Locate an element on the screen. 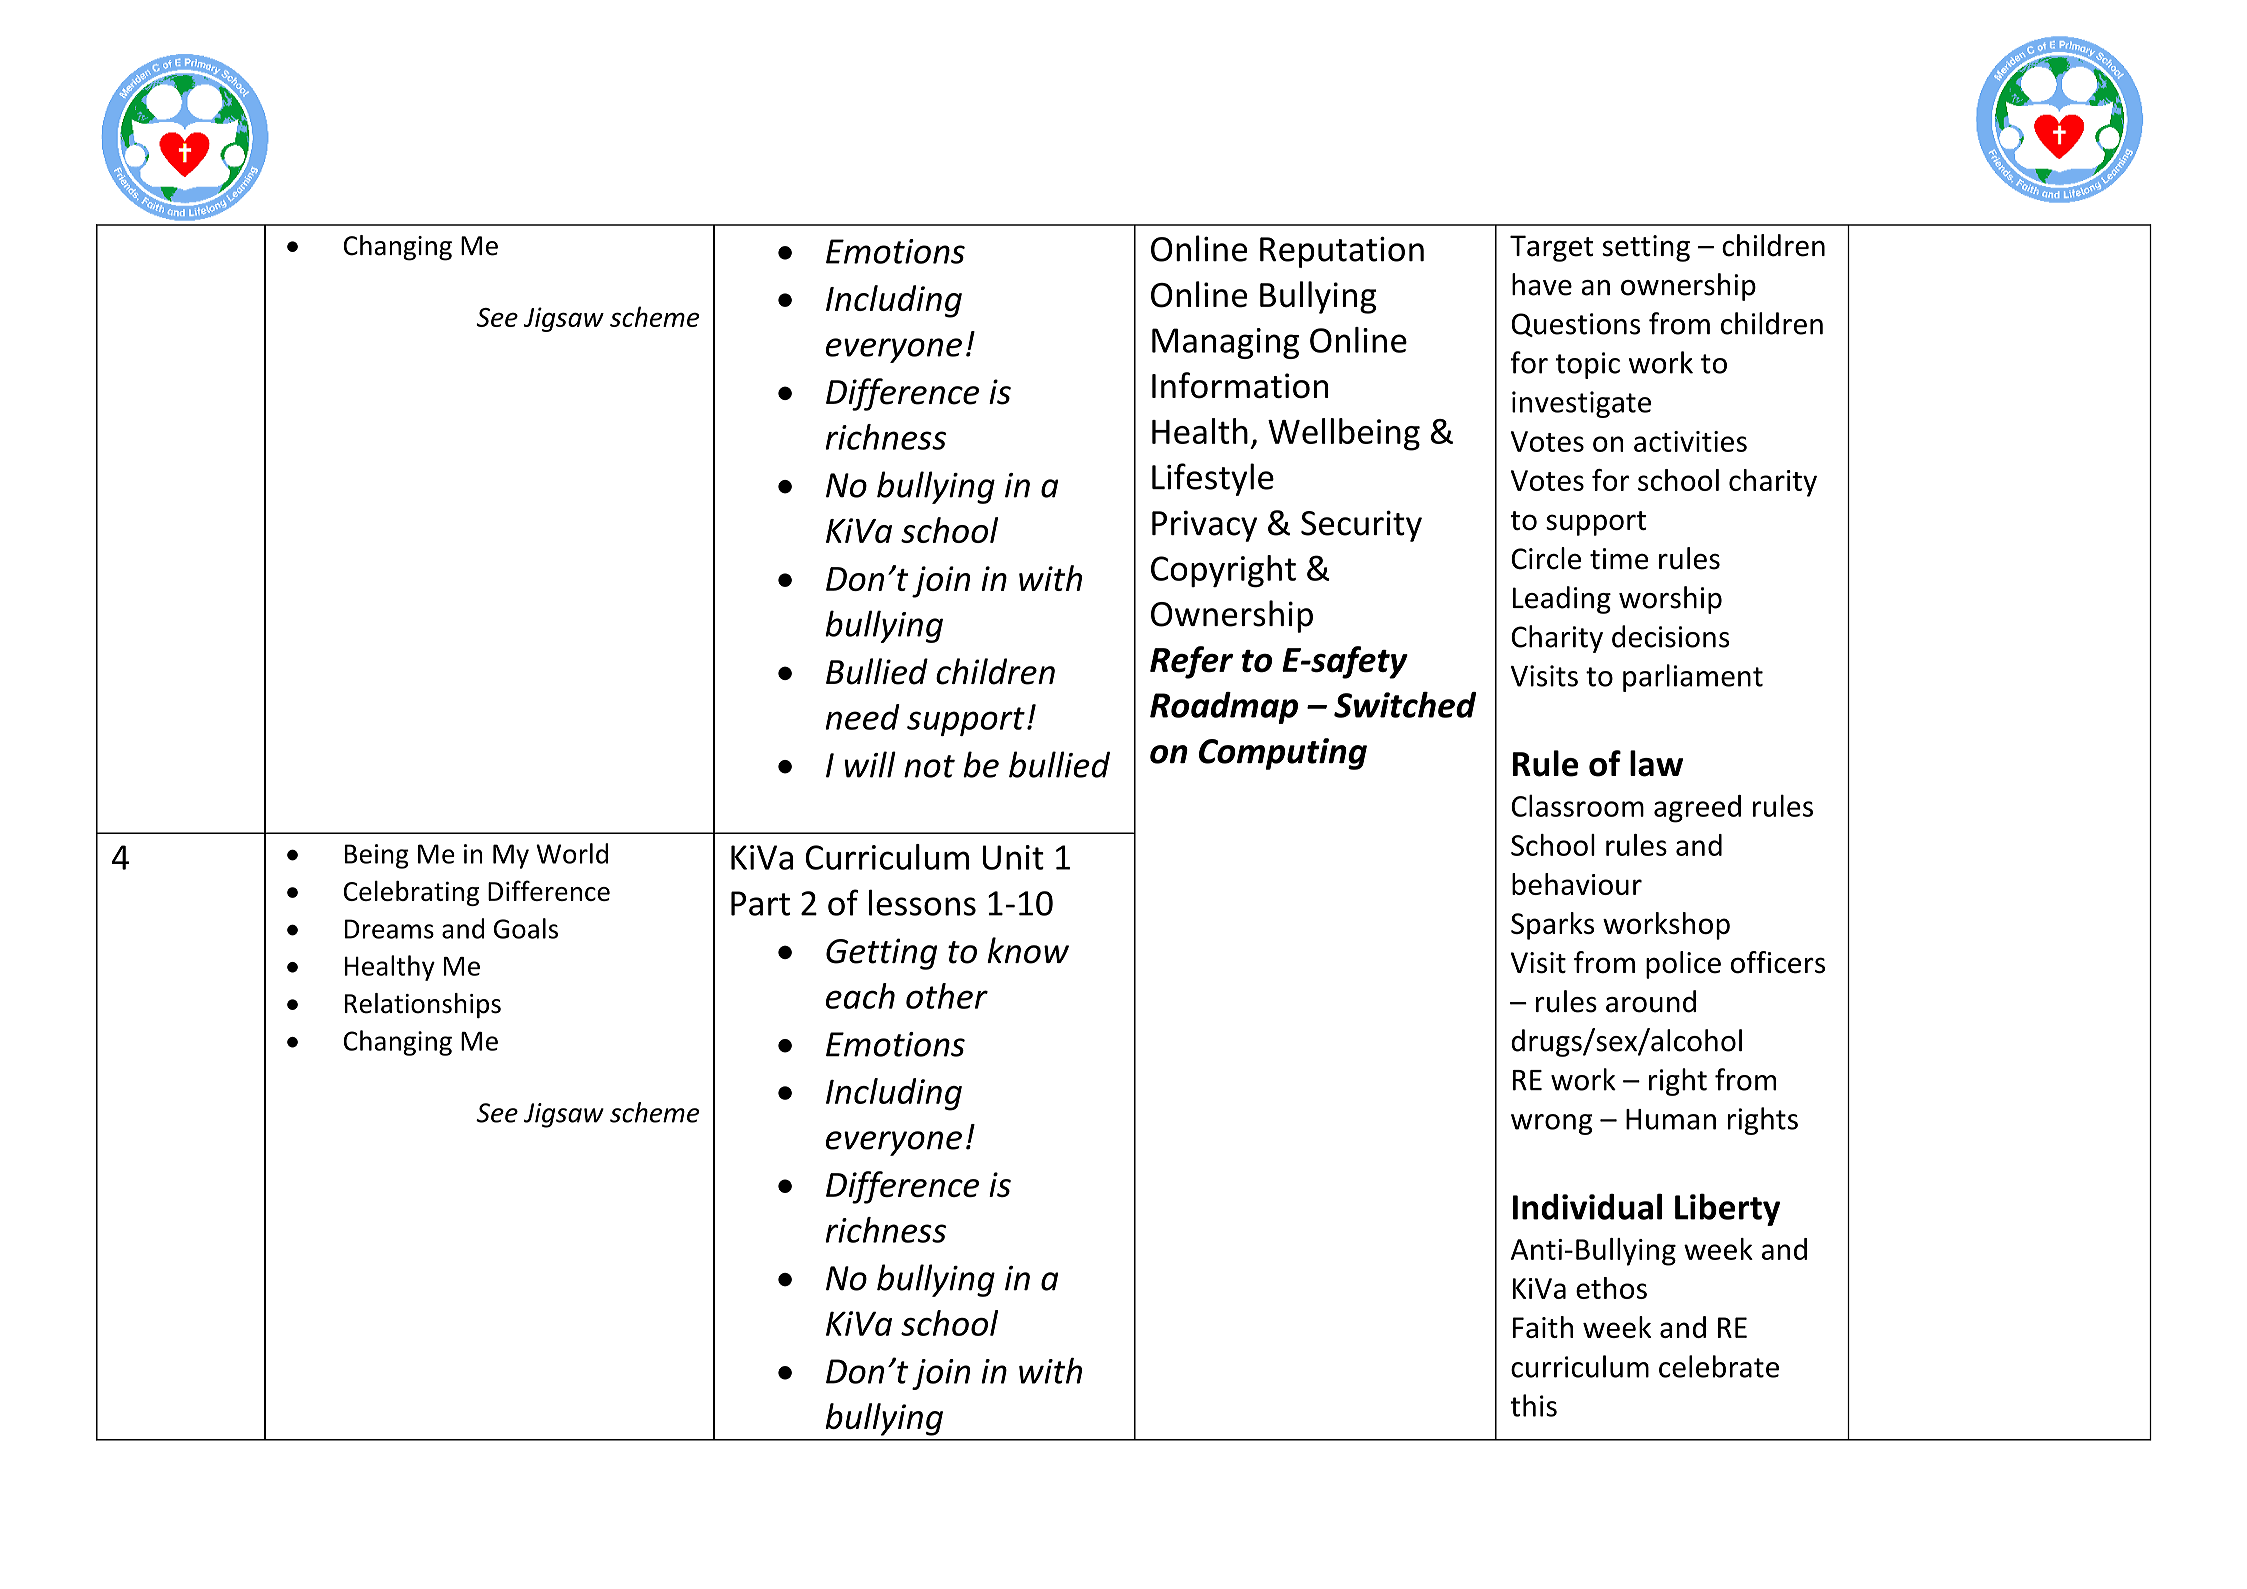  around is located at coordinates (1651, 1001).
